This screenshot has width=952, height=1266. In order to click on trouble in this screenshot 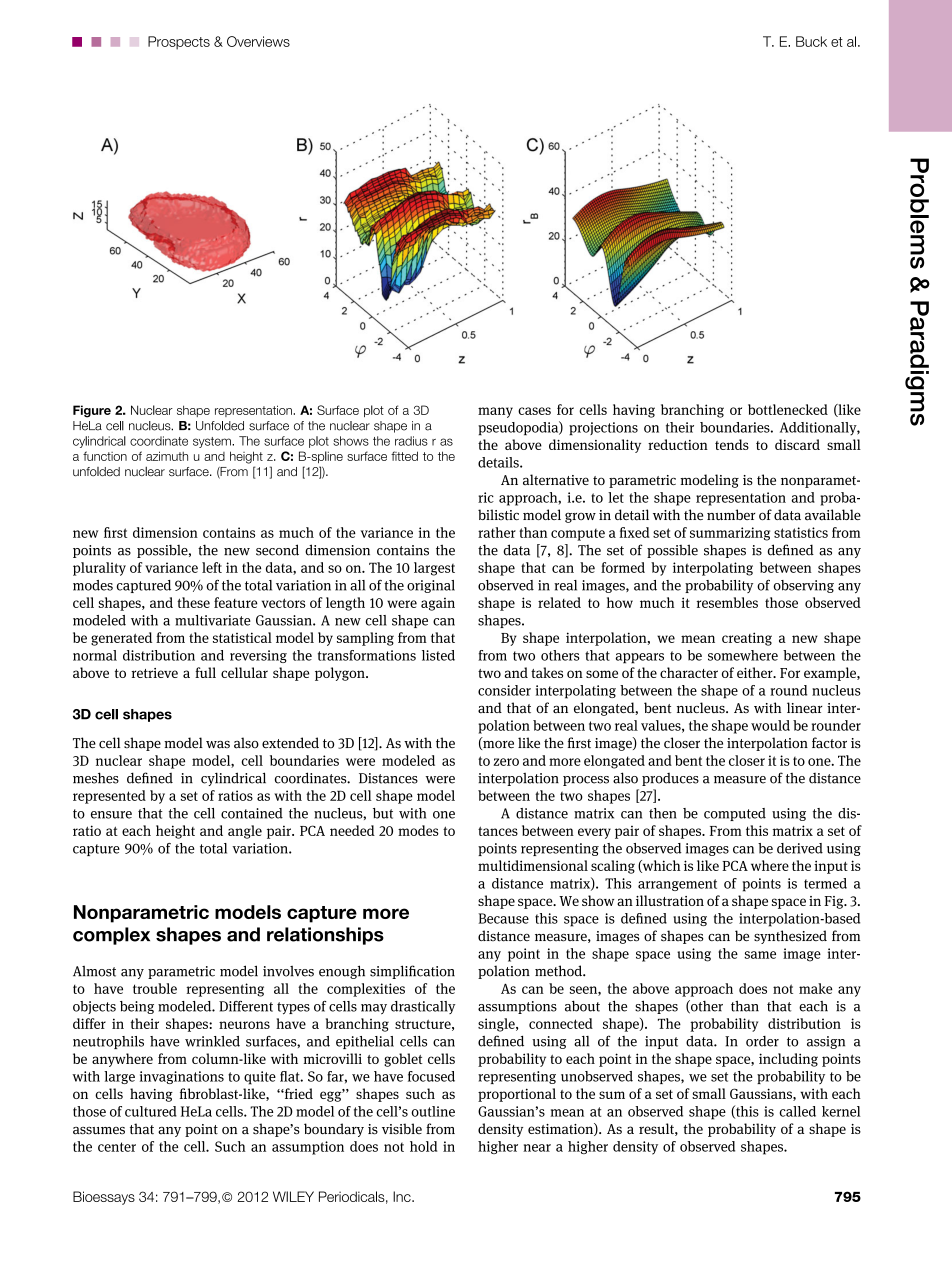, I will do `click(155, 988)`.
